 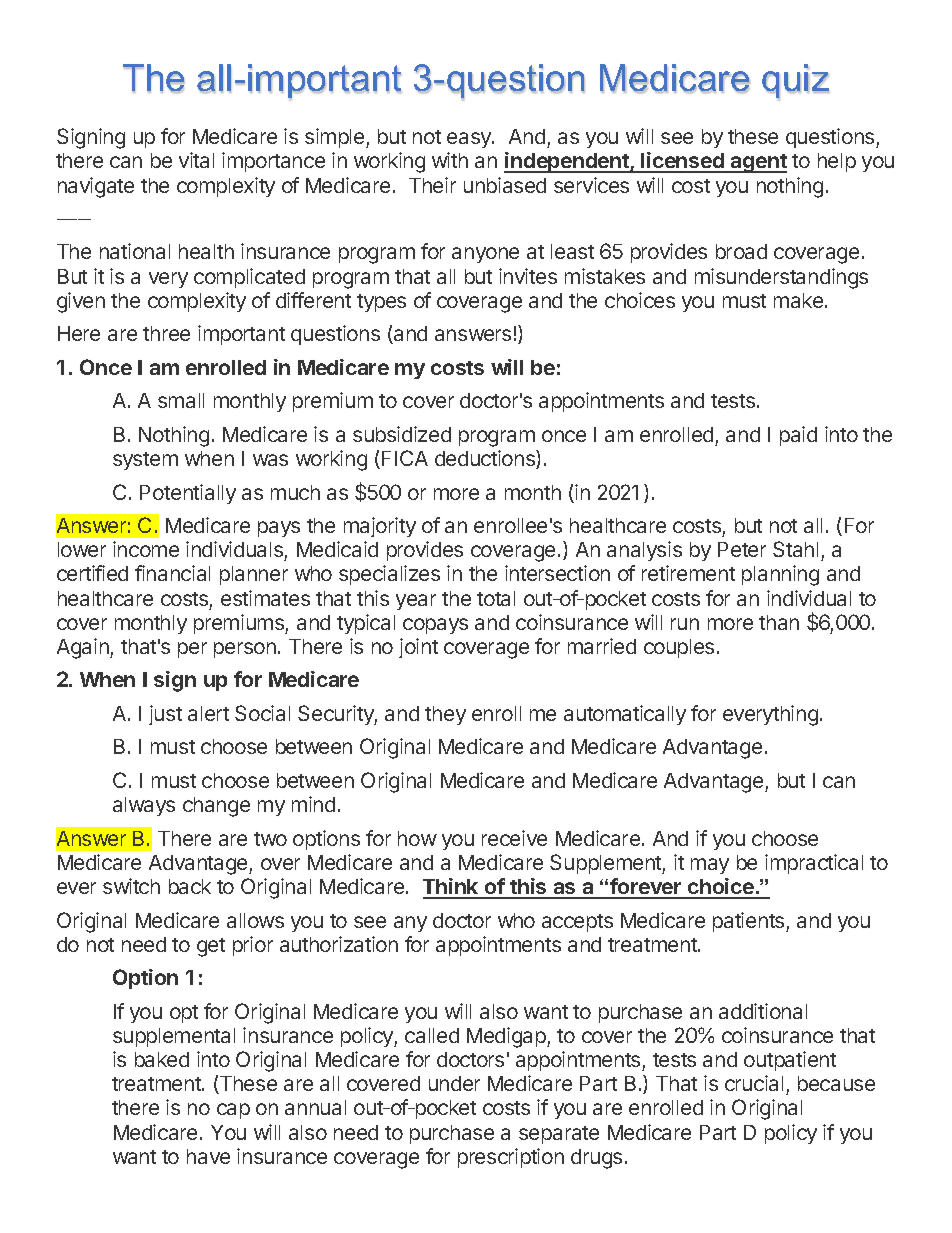 I want to click on quiz, so click(x=795, y=82).
